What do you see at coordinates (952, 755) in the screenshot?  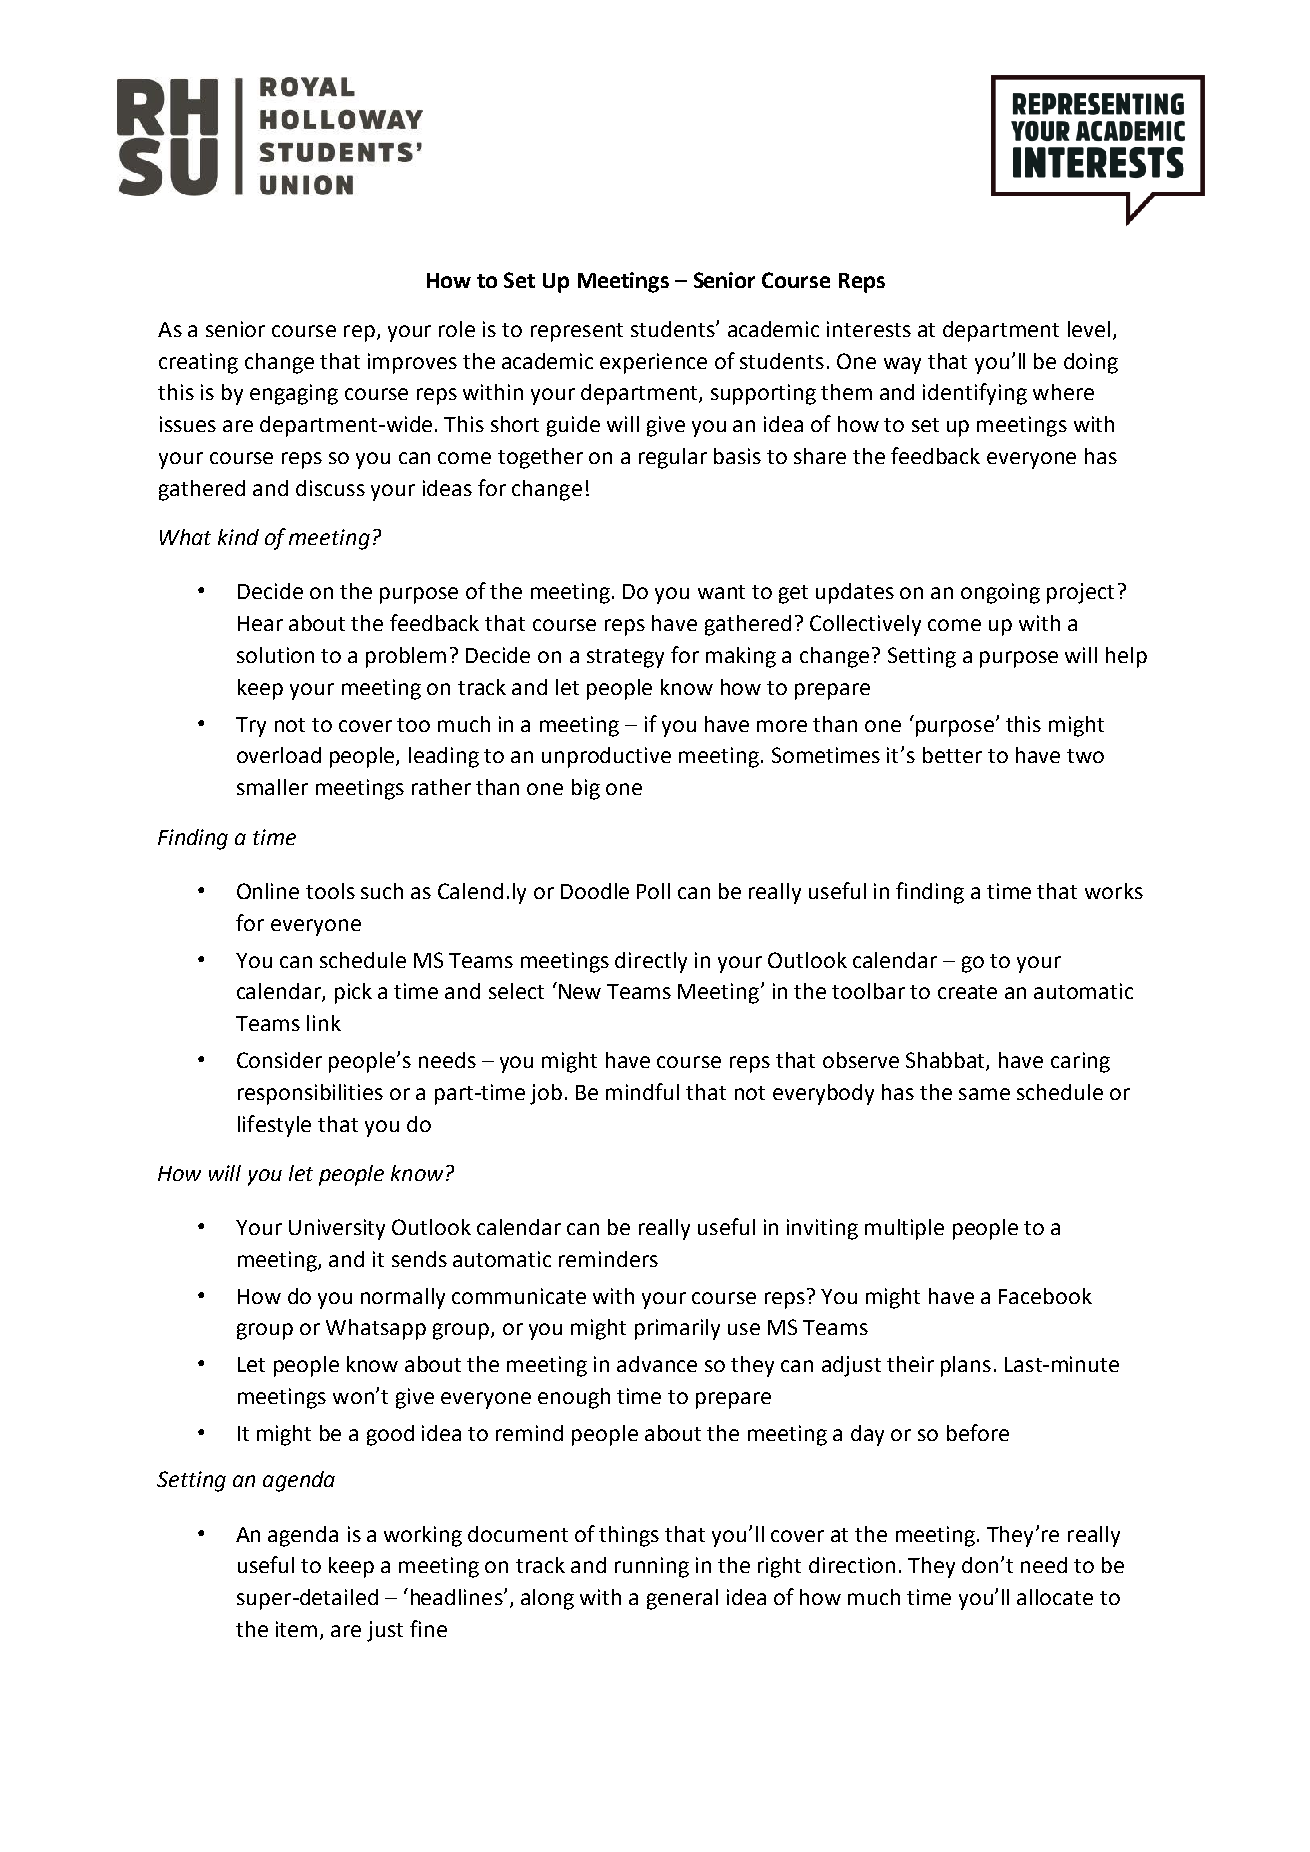 I see `better` at bounding box center [952, 755].
